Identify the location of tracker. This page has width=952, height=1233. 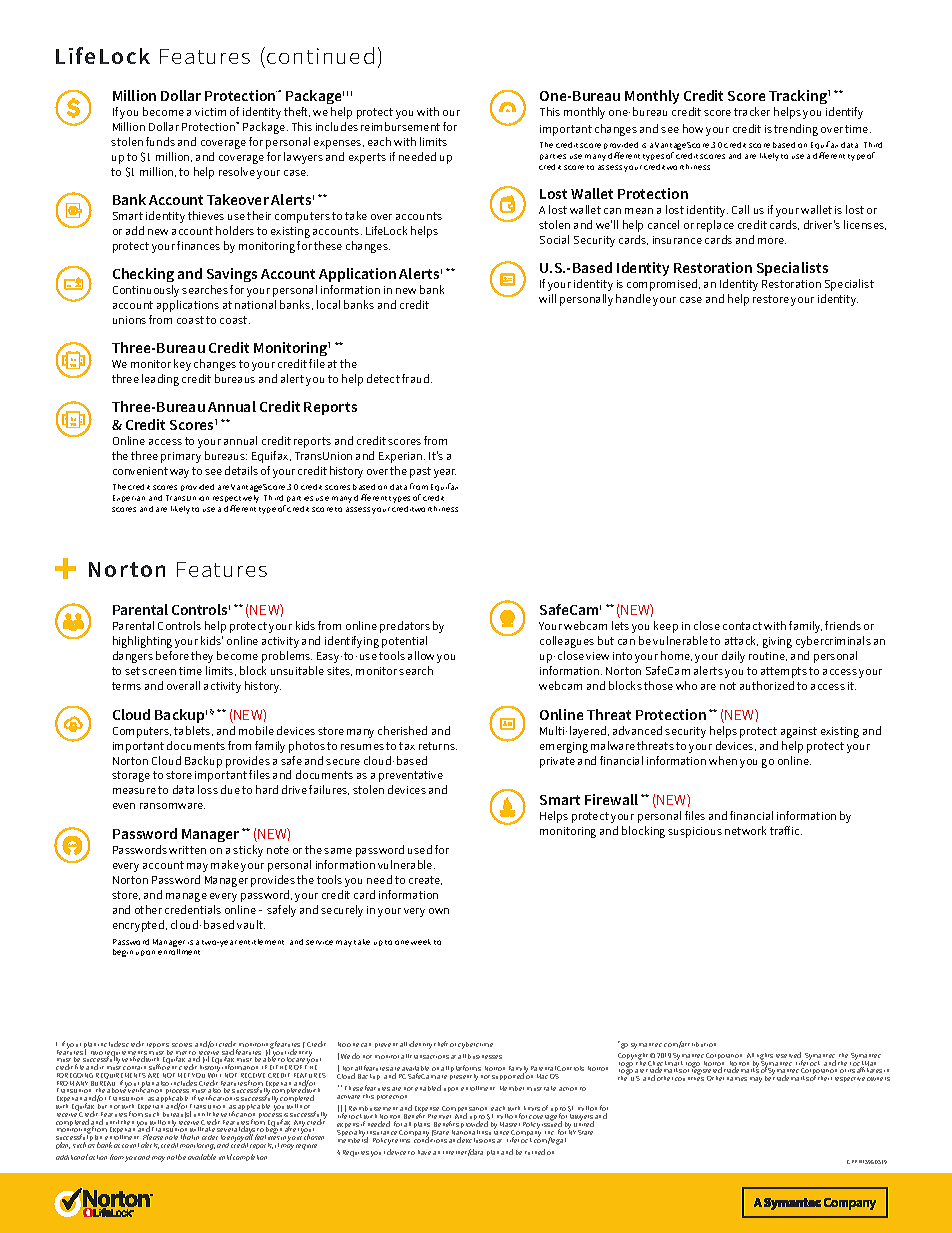
(752, 111).
